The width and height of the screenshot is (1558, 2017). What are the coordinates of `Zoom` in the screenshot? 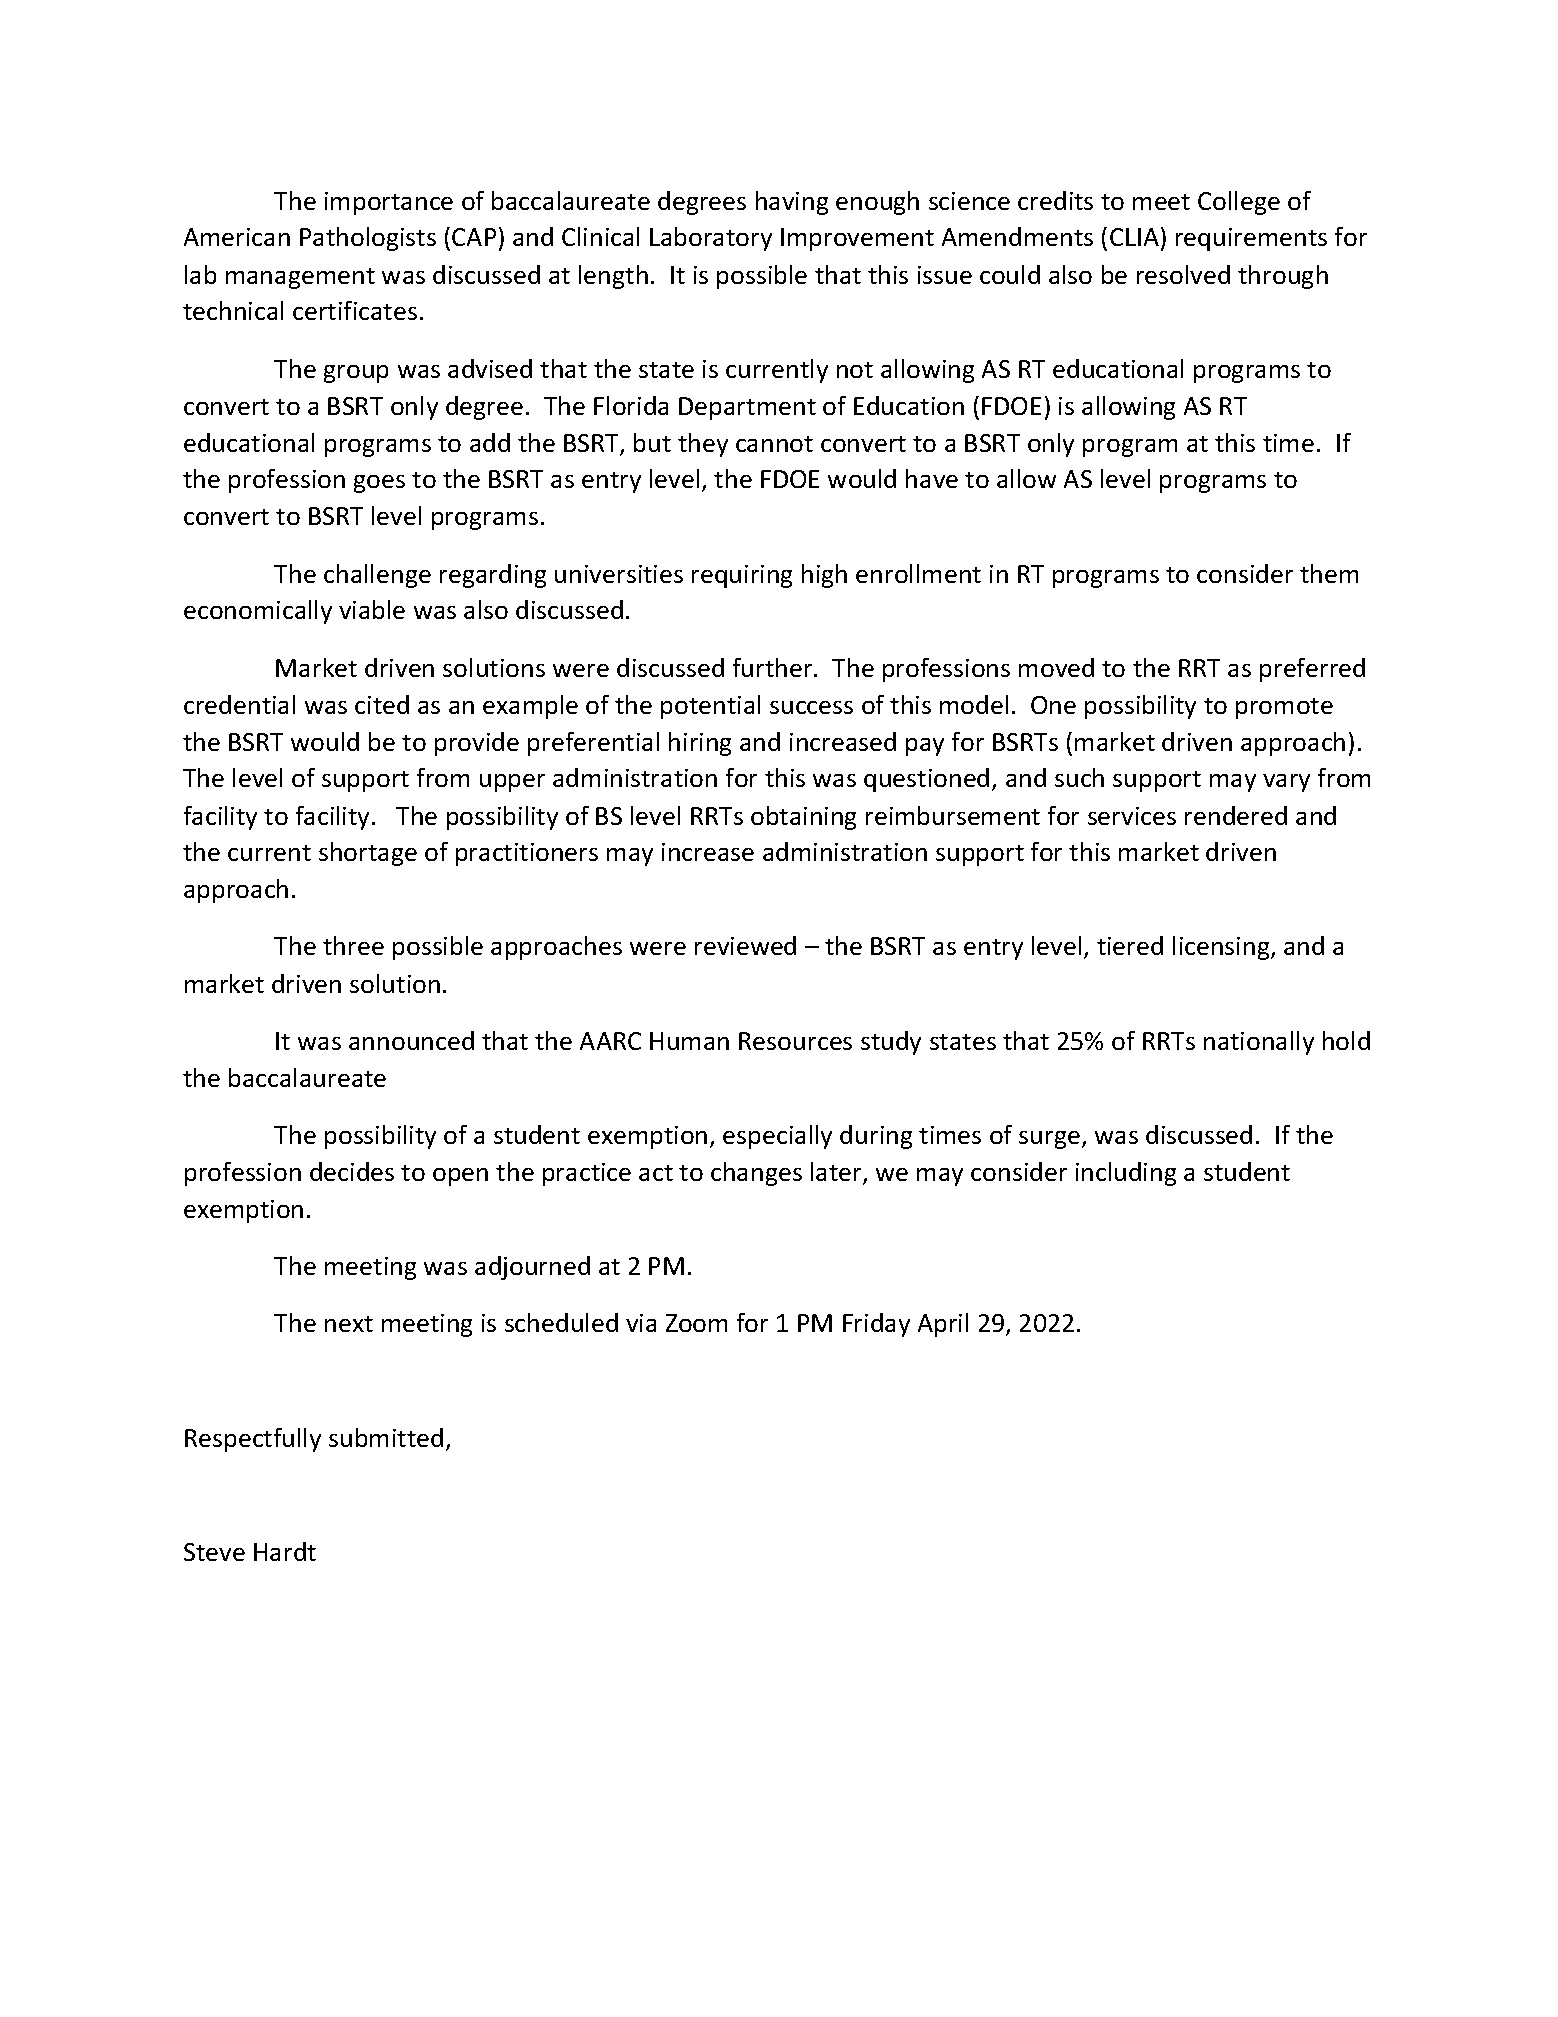 It's located at (696, 1323).
